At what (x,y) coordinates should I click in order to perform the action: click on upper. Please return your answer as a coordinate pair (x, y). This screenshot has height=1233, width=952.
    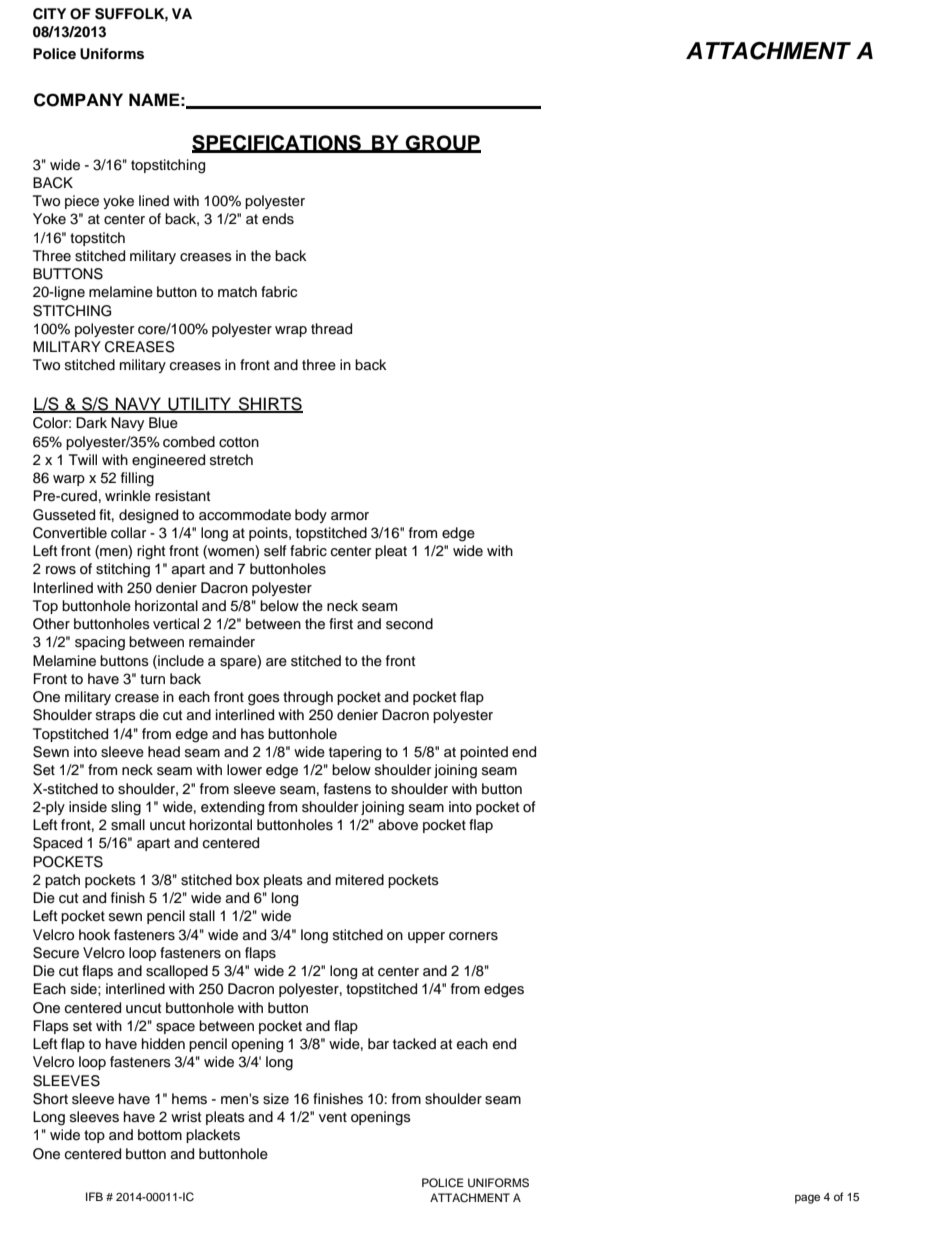
    Looking at the image, I should click on (426, 937).
